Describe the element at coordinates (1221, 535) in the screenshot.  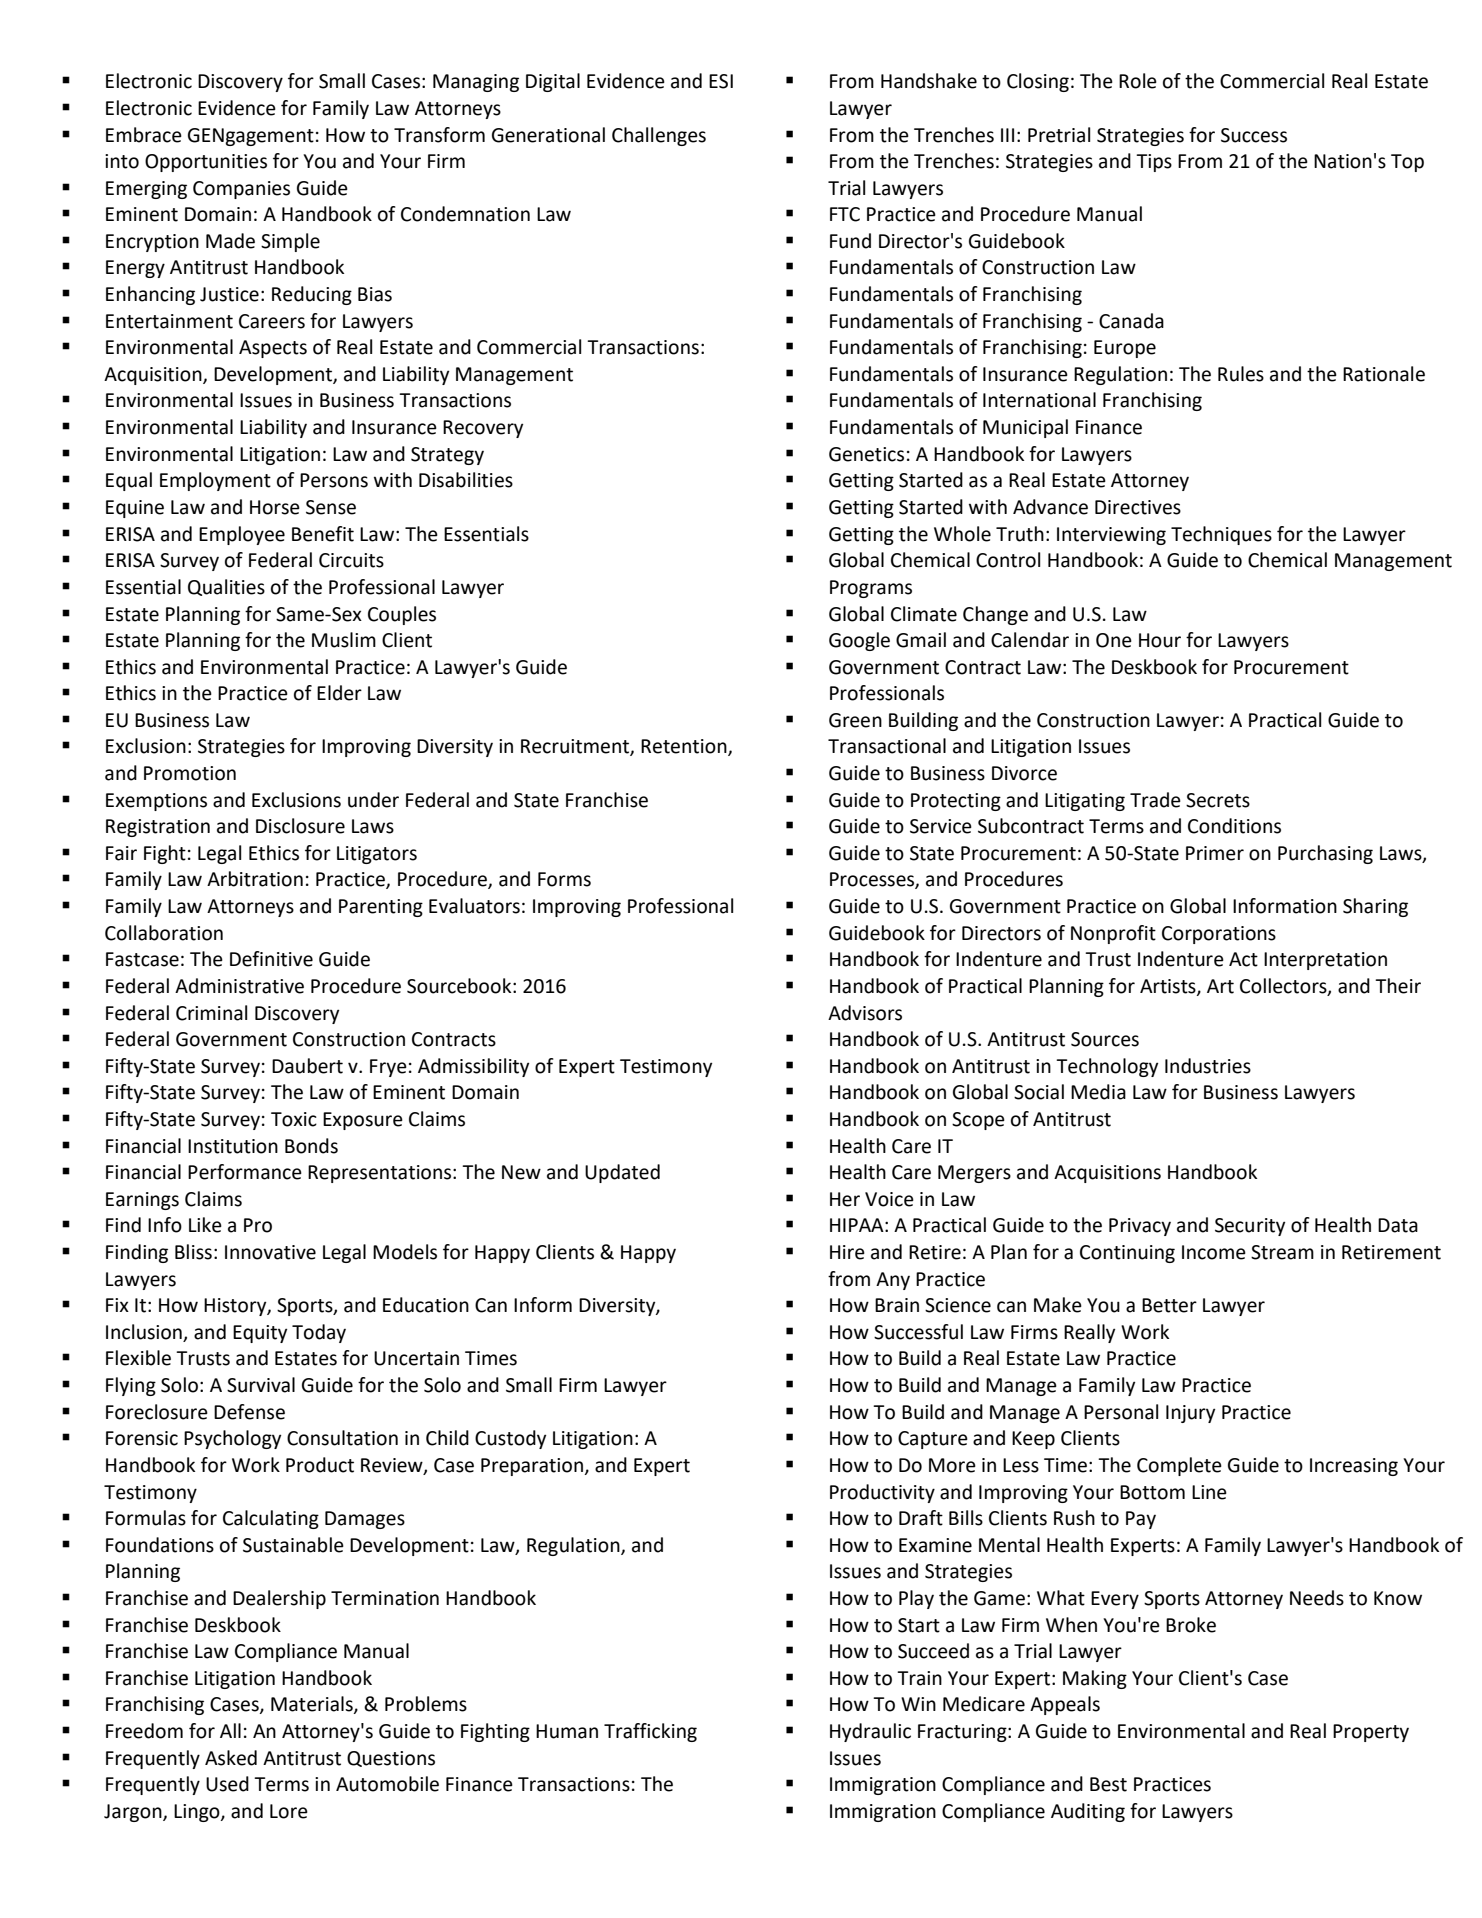
I see `Techniques` at that location.
